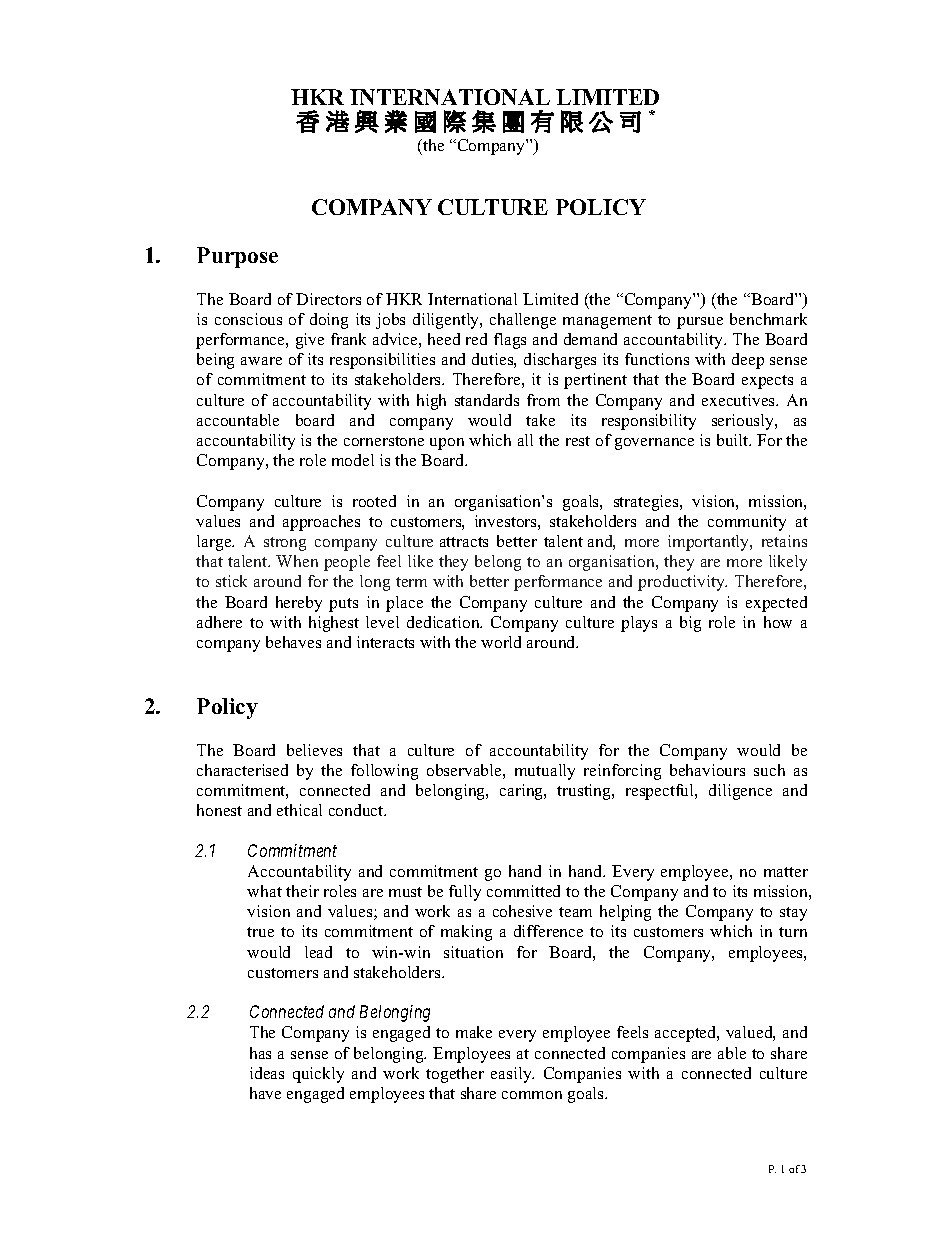 The width and height of the screenshot is (952, 1233). I want to click on common, so click(532, 1095).
